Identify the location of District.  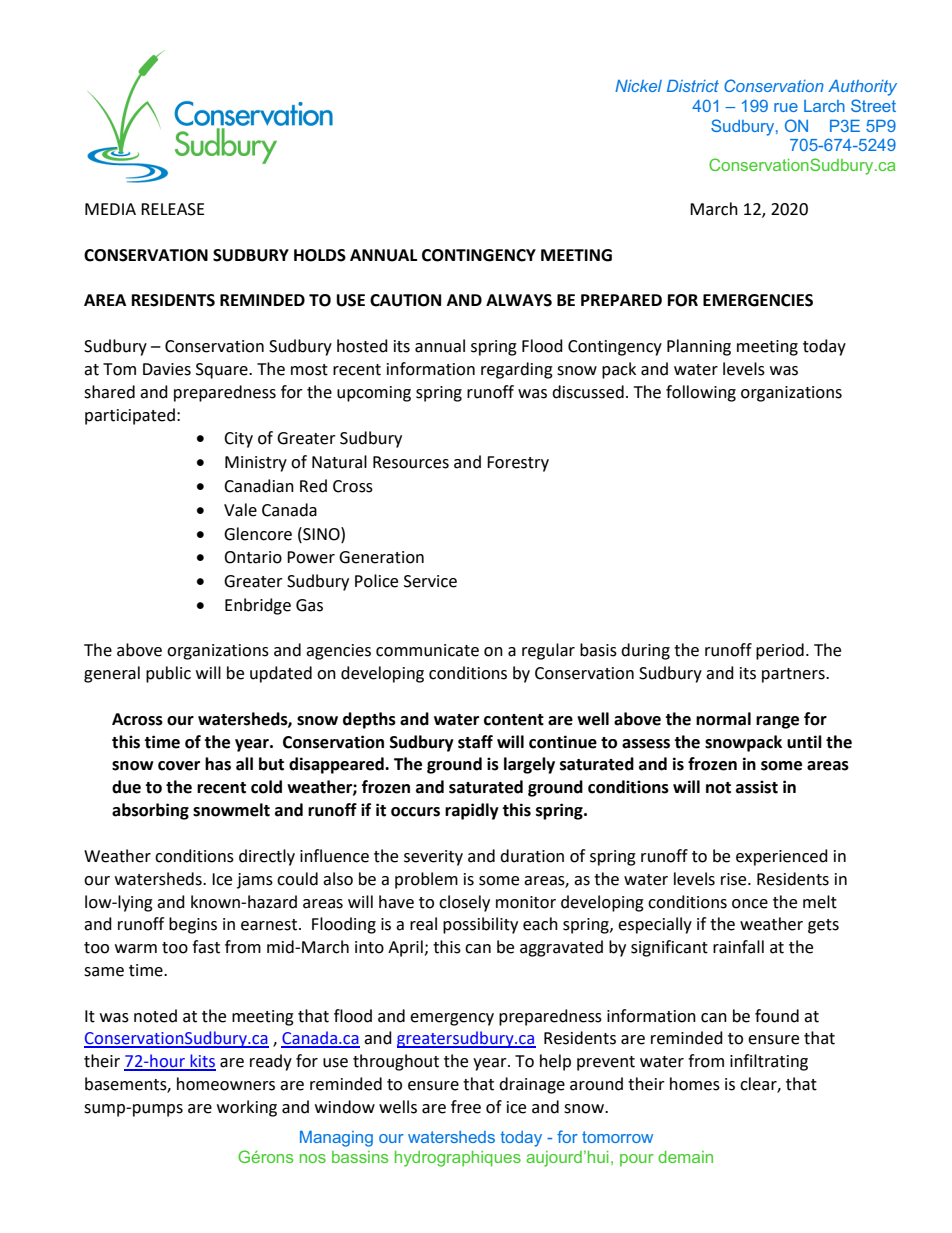
(693, 86).
